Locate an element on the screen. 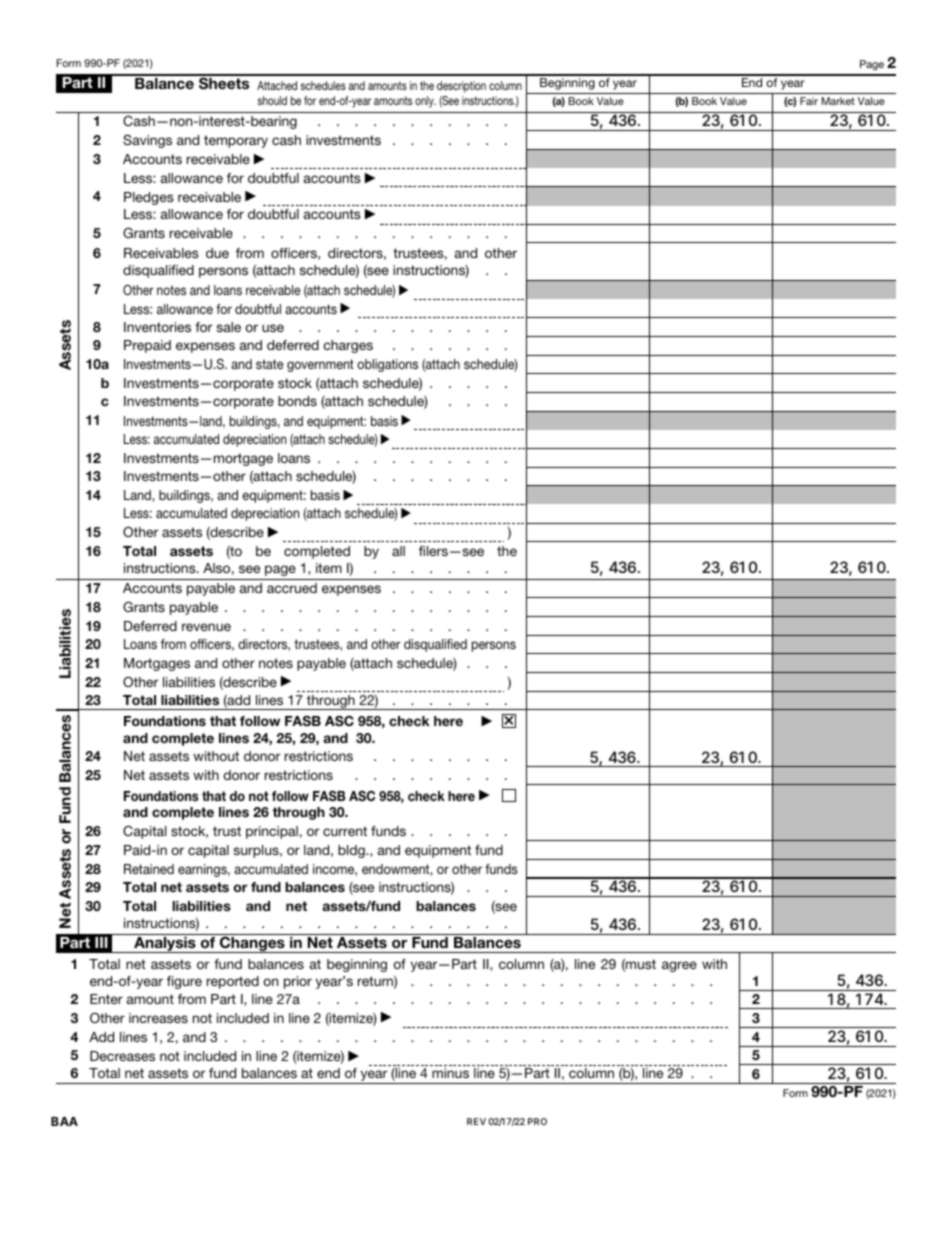 This screenshot has height=1233, width=952. principal is located at coordinates (272, 832).
